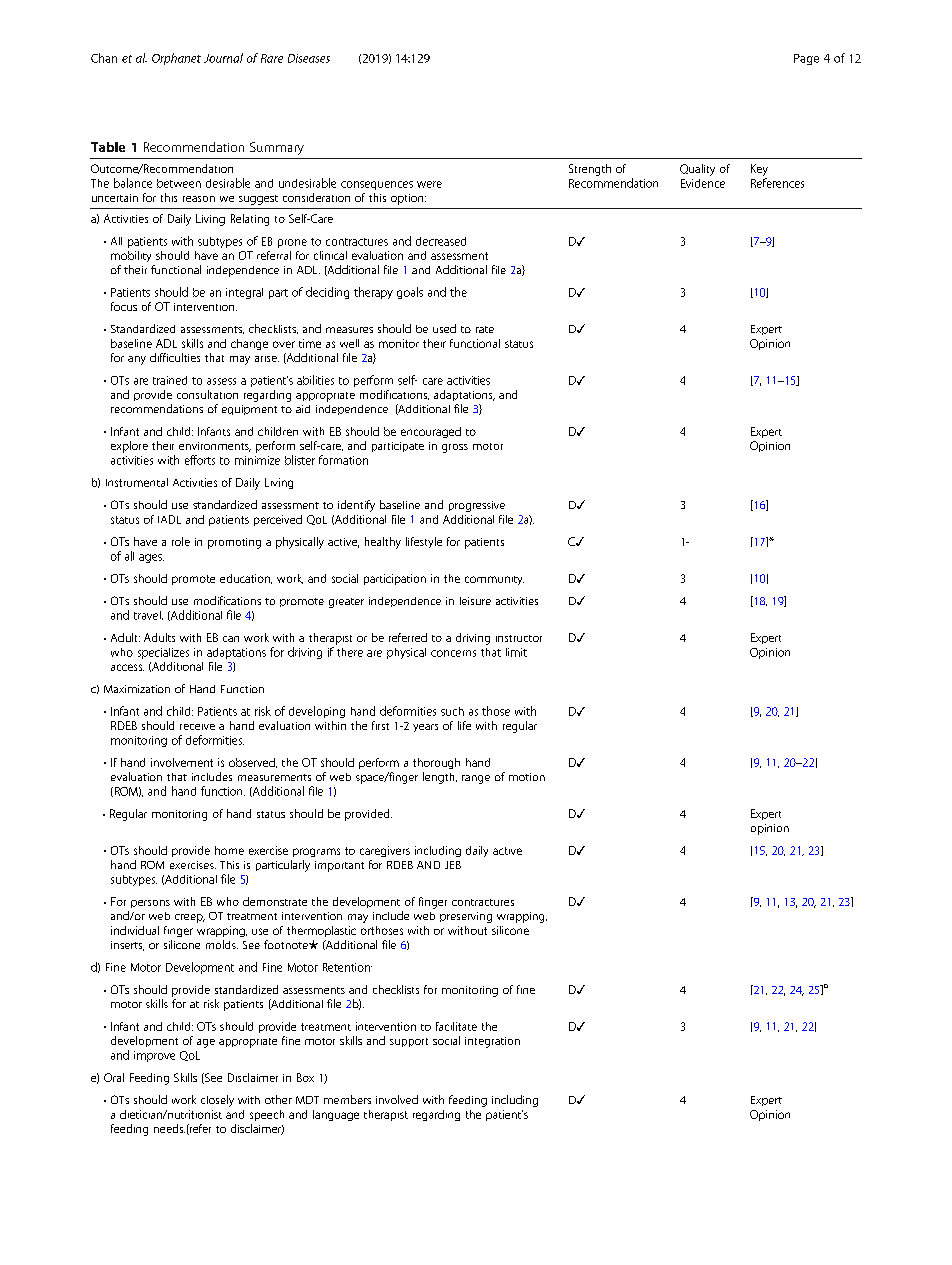 The height and width of the screenshot is (1265, 952). What do you see at coordinates (229, 850) in the screenshot?
I see `home` at bounding box center [229, 850].
